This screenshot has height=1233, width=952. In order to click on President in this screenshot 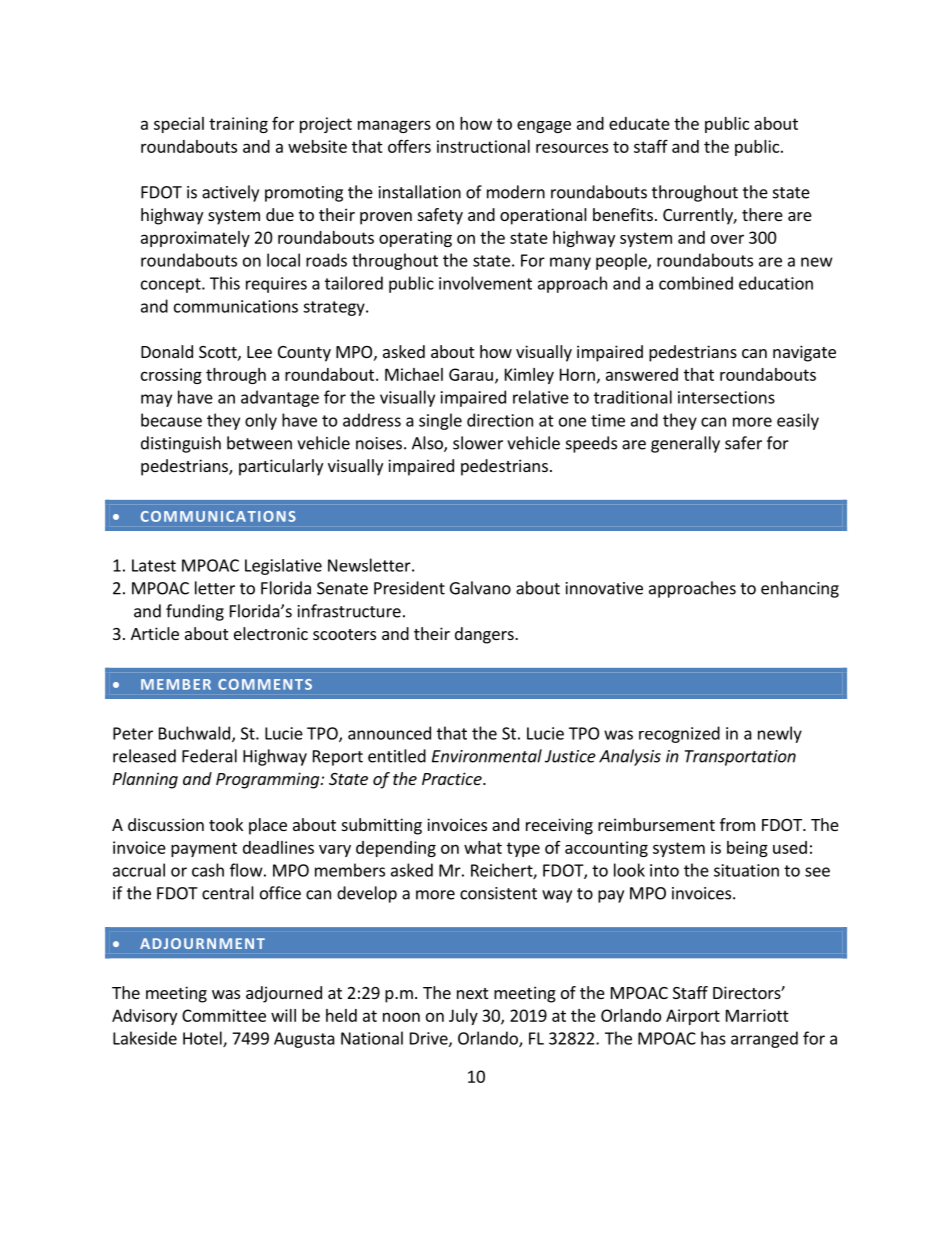, I will do `click(409, 588)`.
